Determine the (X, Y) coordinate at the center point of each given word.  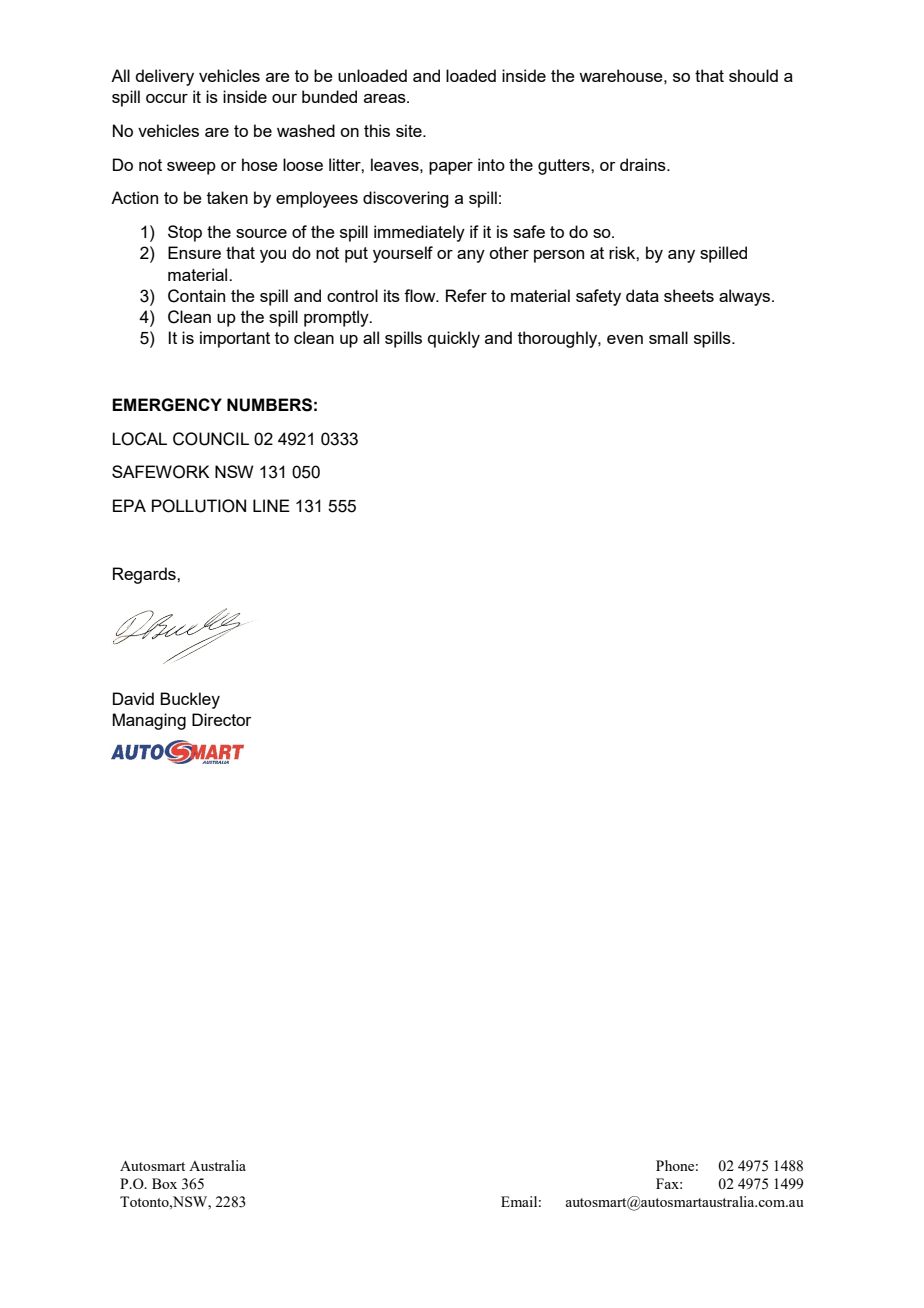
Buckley (190, 700)
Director (222, 719)
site (410, 130)
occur (167, 98)
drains (644, 164)
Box (164, 1183)
